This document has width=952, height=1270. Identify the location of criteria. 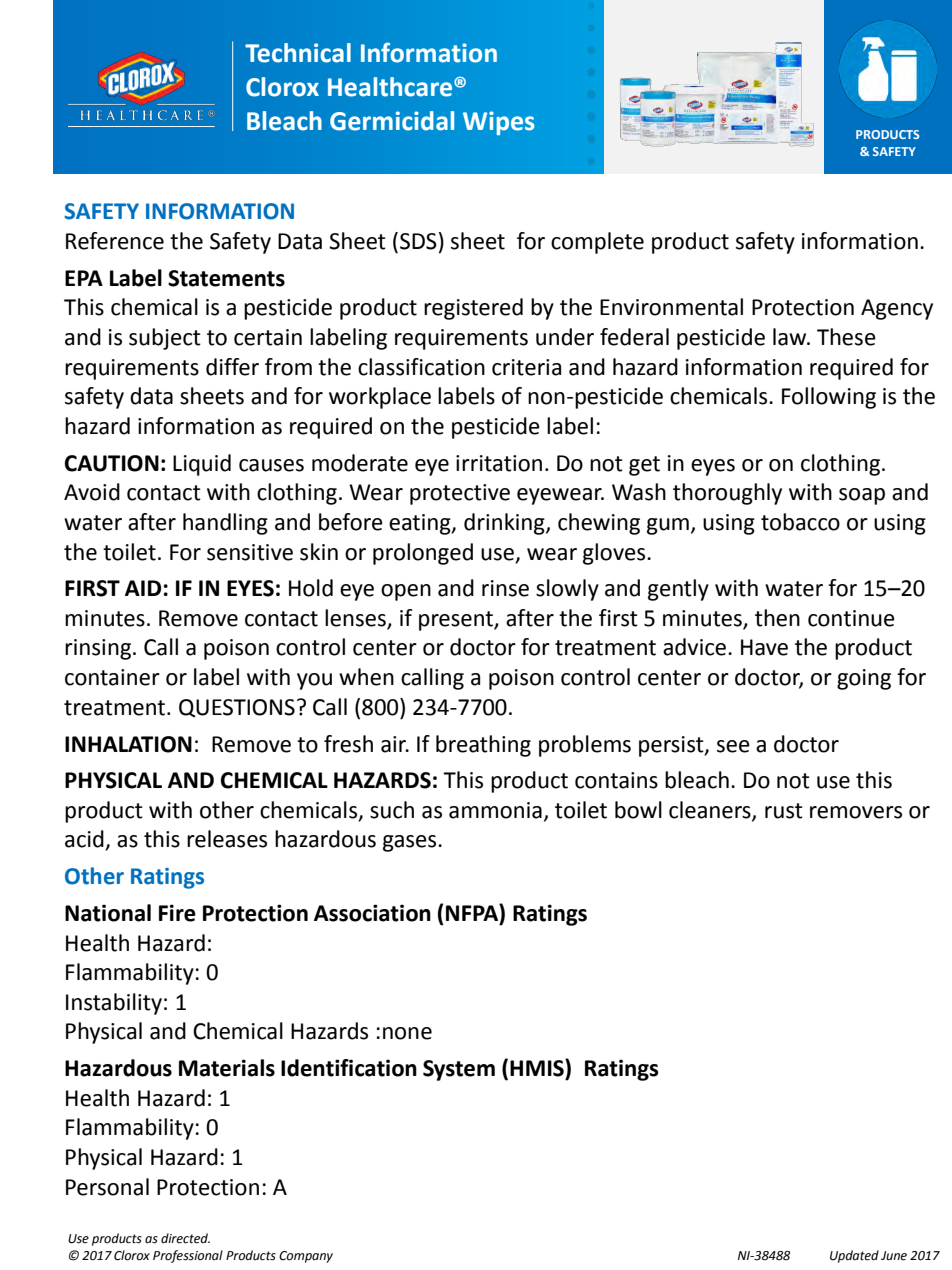
(526, 367).
